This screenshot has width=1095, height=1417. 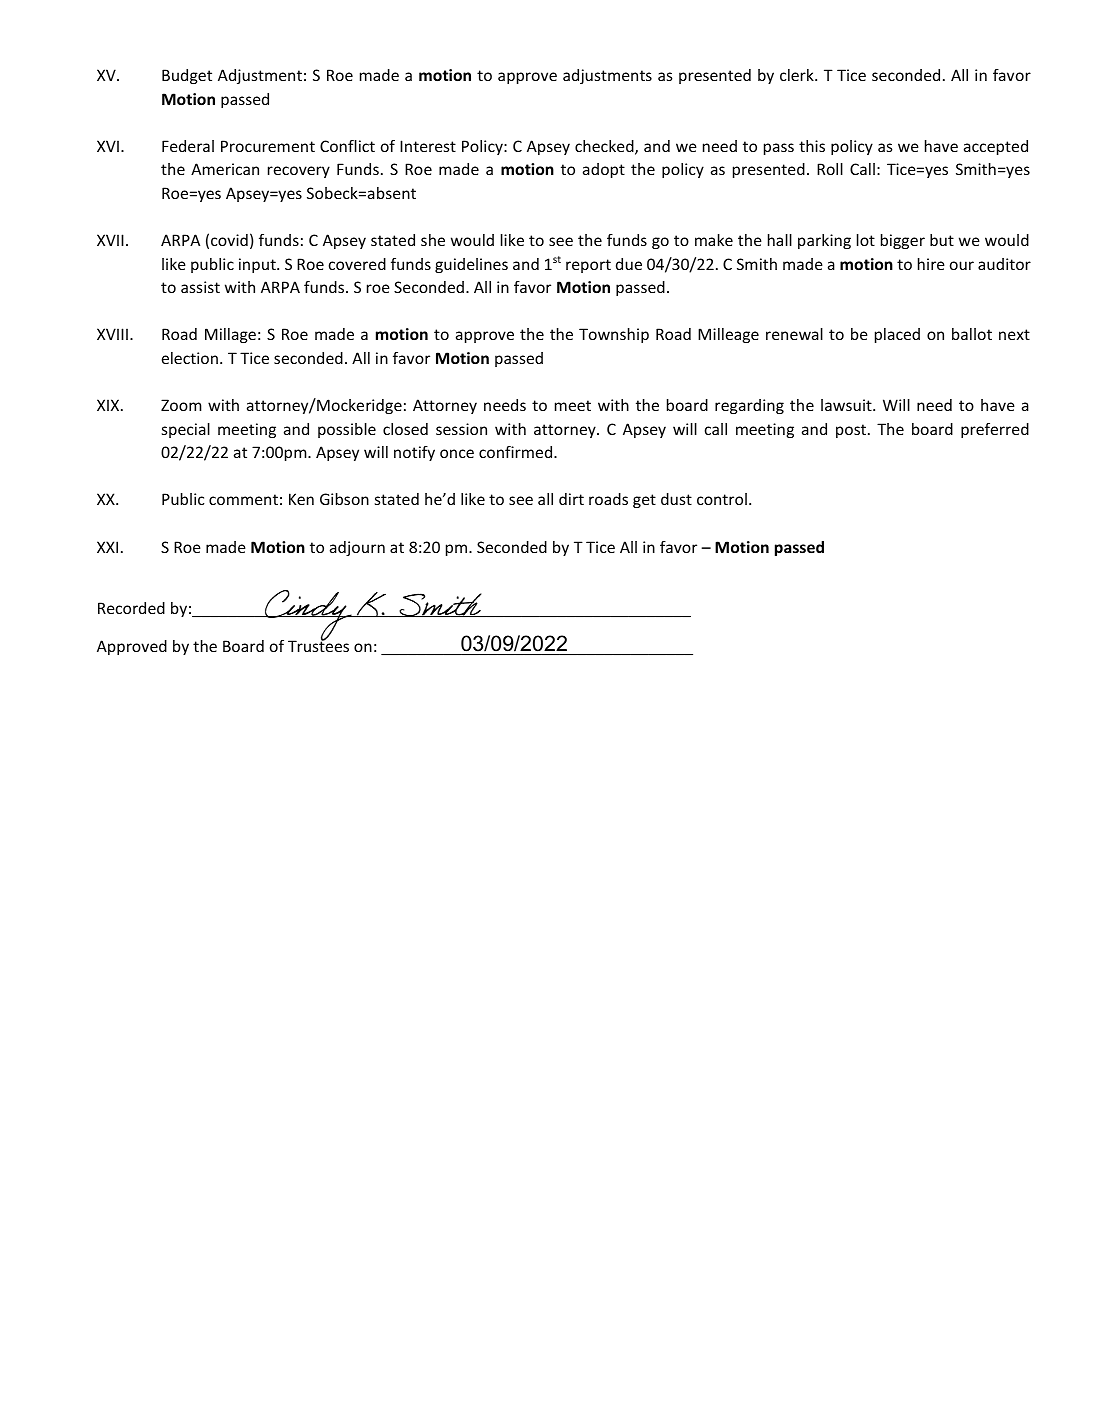 What do you see at coordinates (897, 335) in the screenshot?
I see `placed` at bounding box center [897, 335].
